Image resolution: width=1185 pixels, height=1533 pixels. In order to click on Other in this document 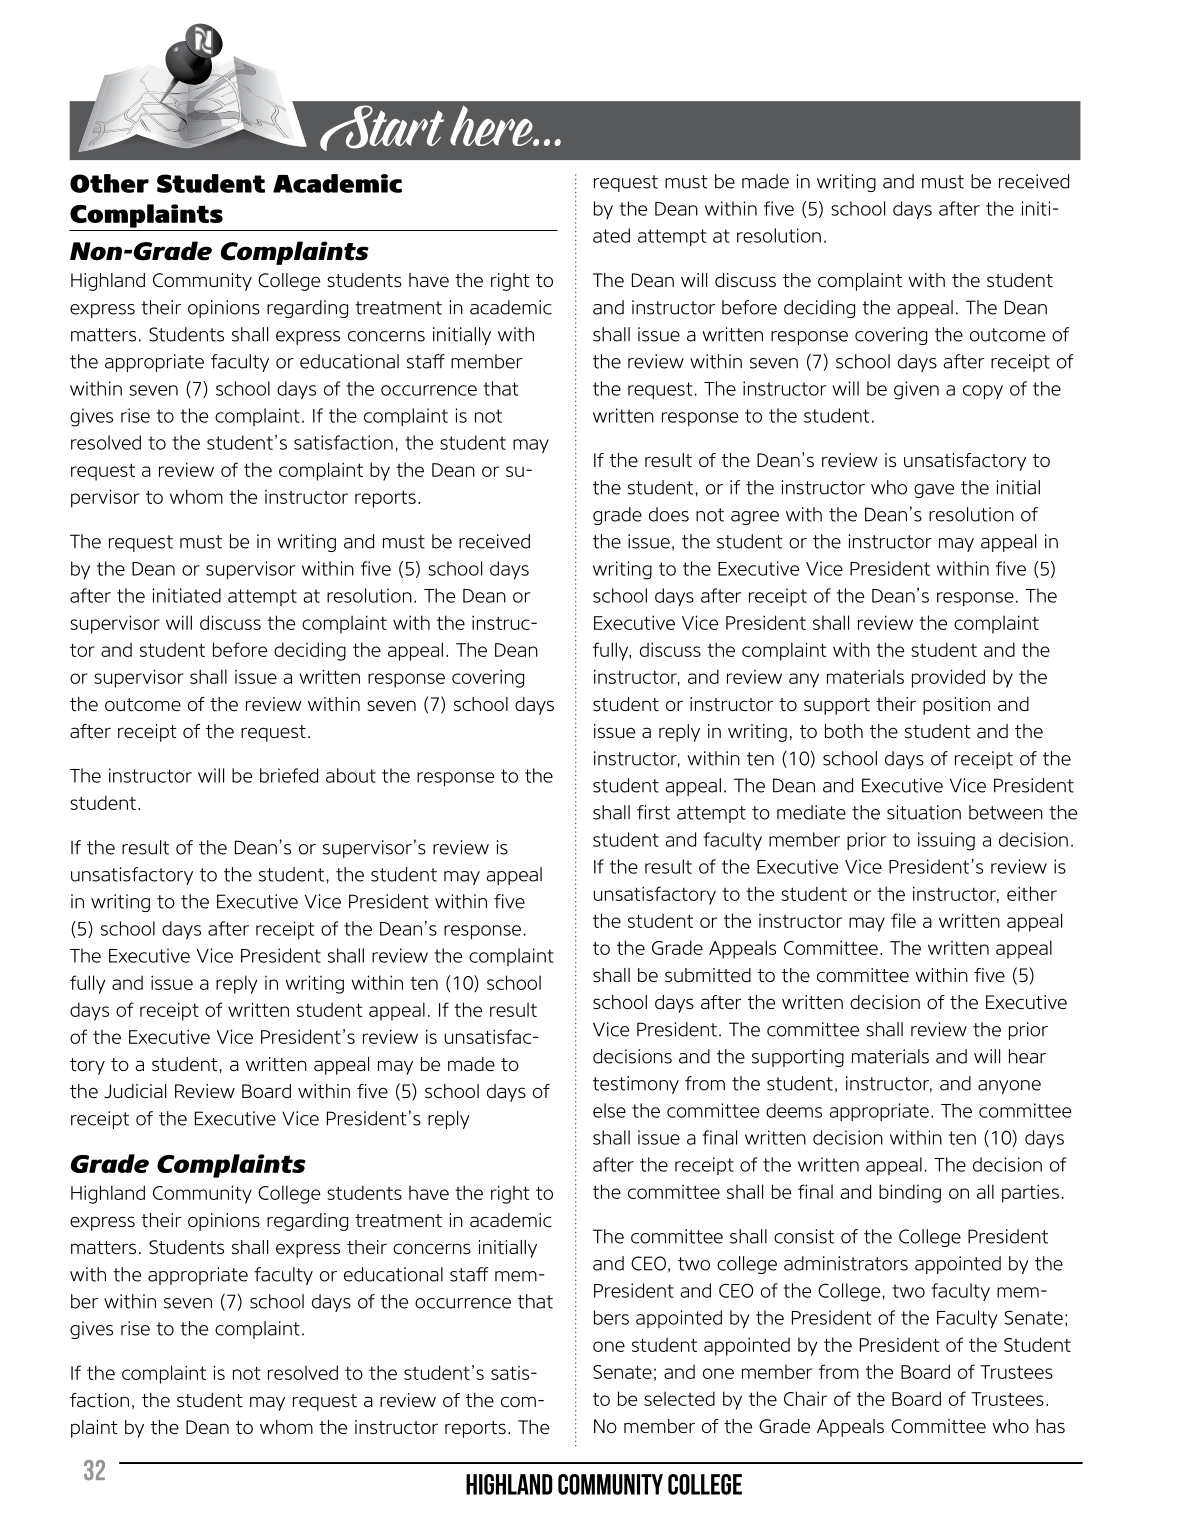, I will do `click(109, 183)`.
